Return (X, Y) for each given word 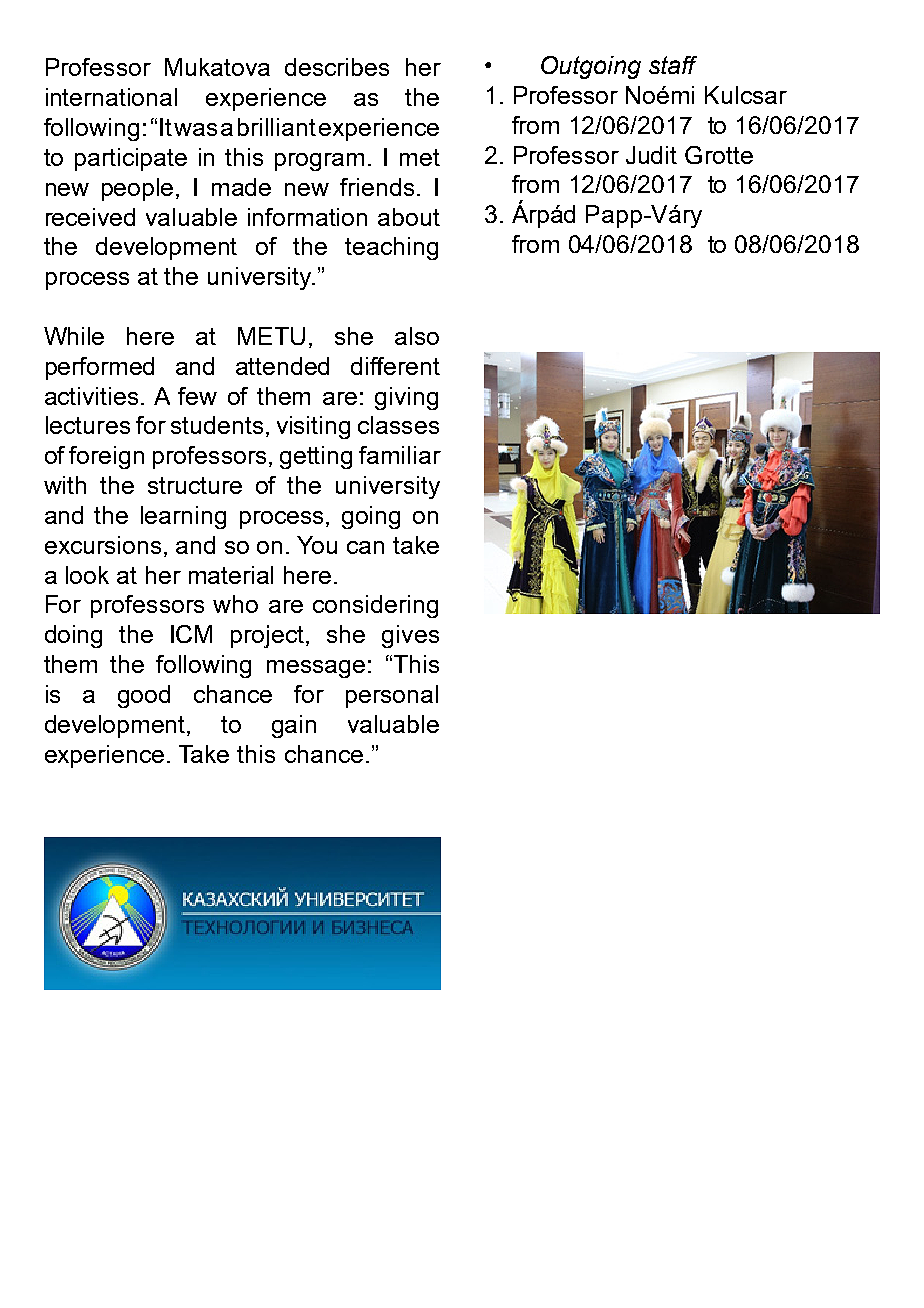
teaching (391, 248)
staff (673, 65)
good (144, 696)
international (111, 97)
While (74, 336)
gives (410, 636)
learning (183, 517)
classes (398, 425)
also (417, 336)
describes (337, 67)
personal (392, 696)
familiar (400, 455)
